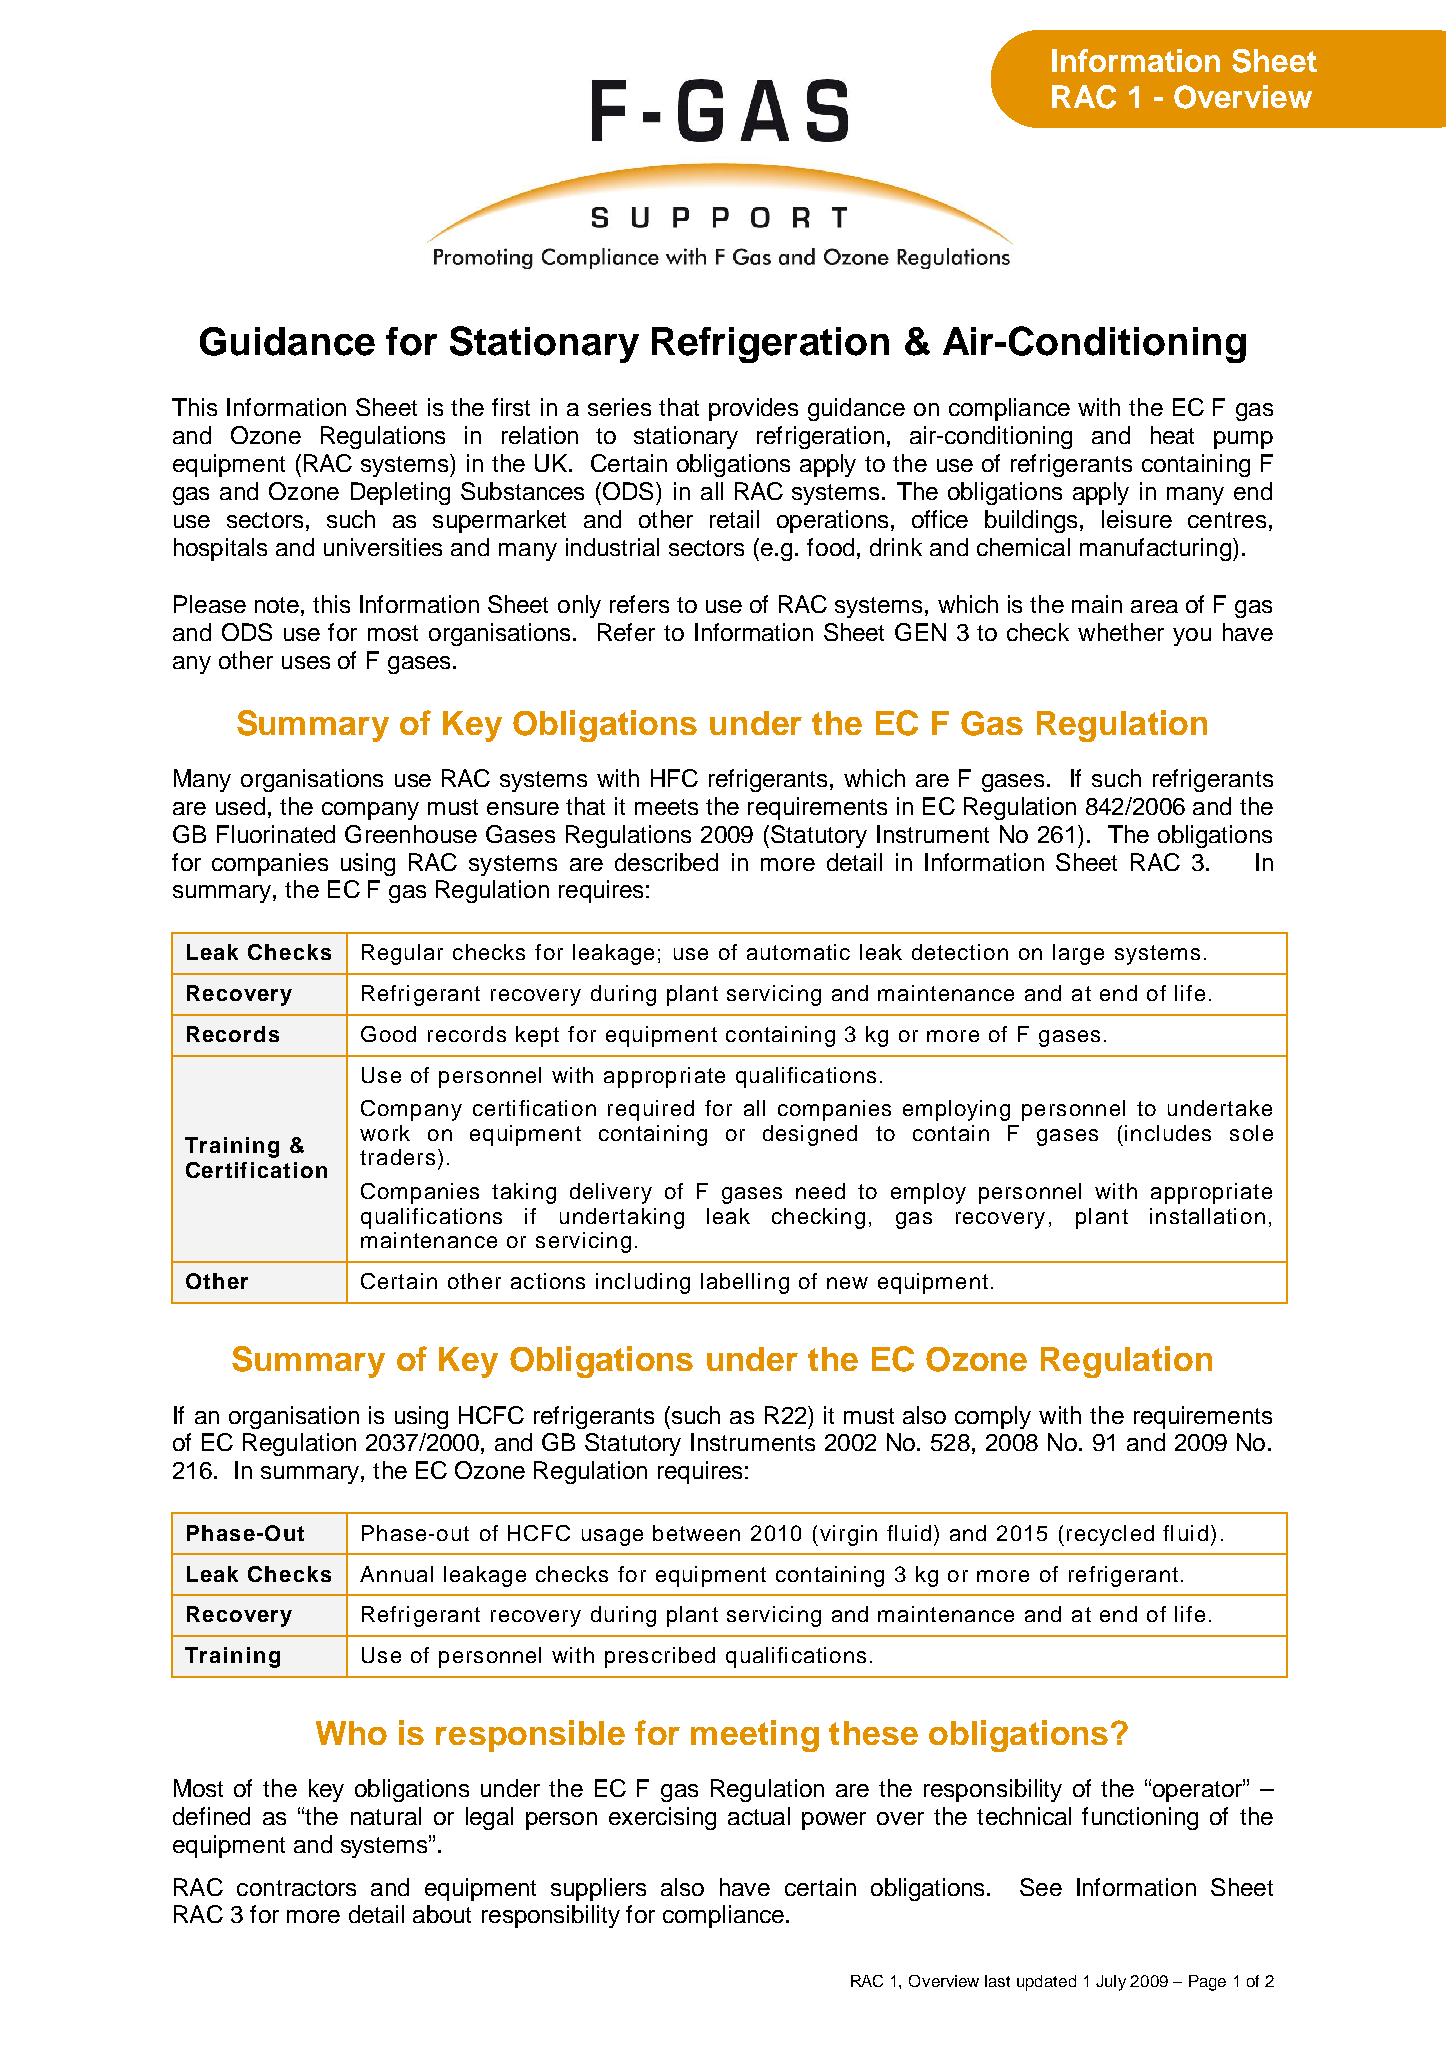  What do you see at coordinates (598, 1889) in the image?
I see `suppliers` at bounding box center [598, 1889].
